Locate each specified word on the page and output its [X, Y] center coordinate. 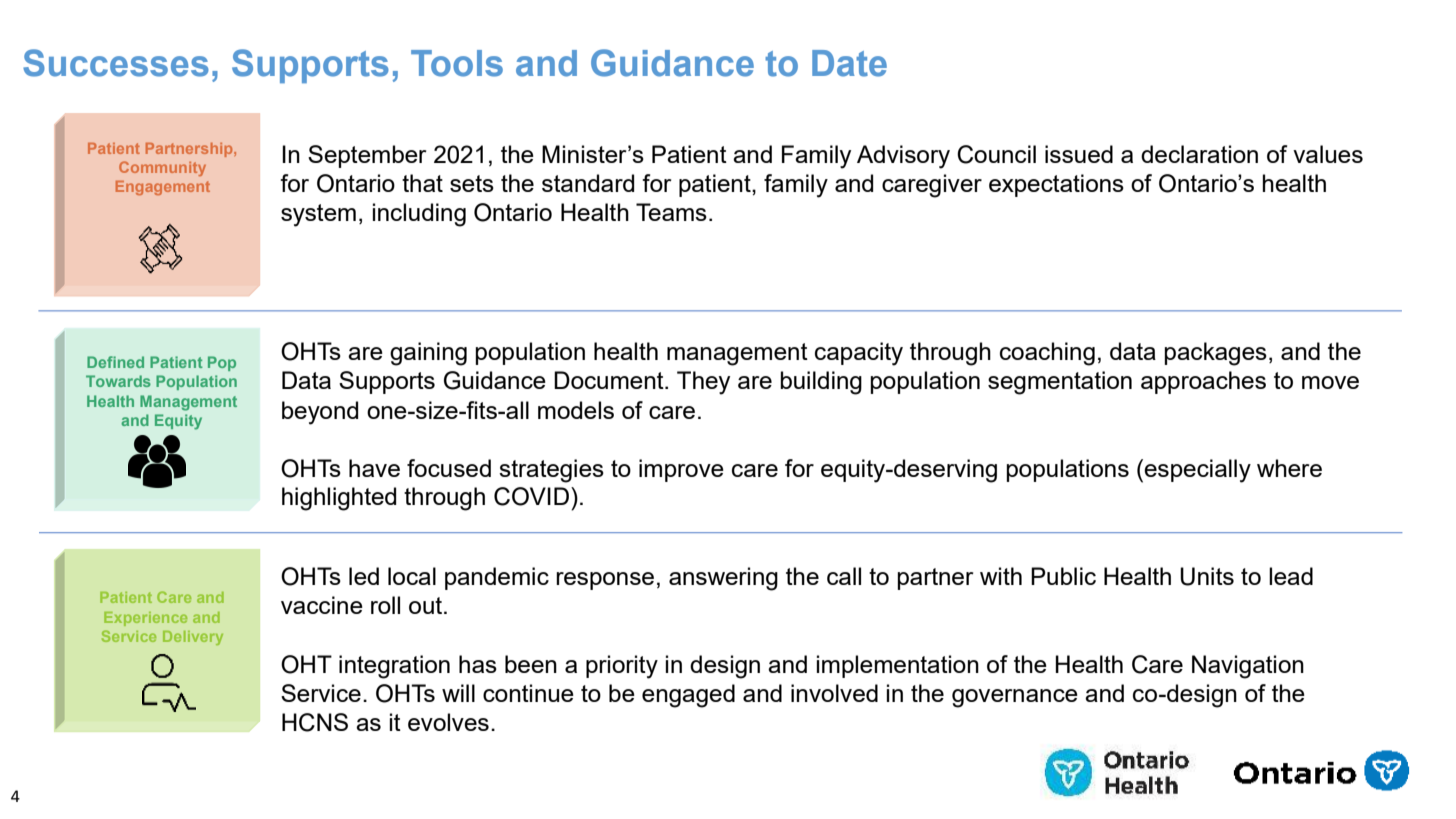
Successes [116, 63]
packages [1215, 354]
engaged [688, 696]
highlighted [339, 499]
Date [849, 63]
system [318, 215]
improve [681, 470]
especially [1197, 471]
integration [394, 667]
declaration [1199, 154]
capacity [859, 354]
